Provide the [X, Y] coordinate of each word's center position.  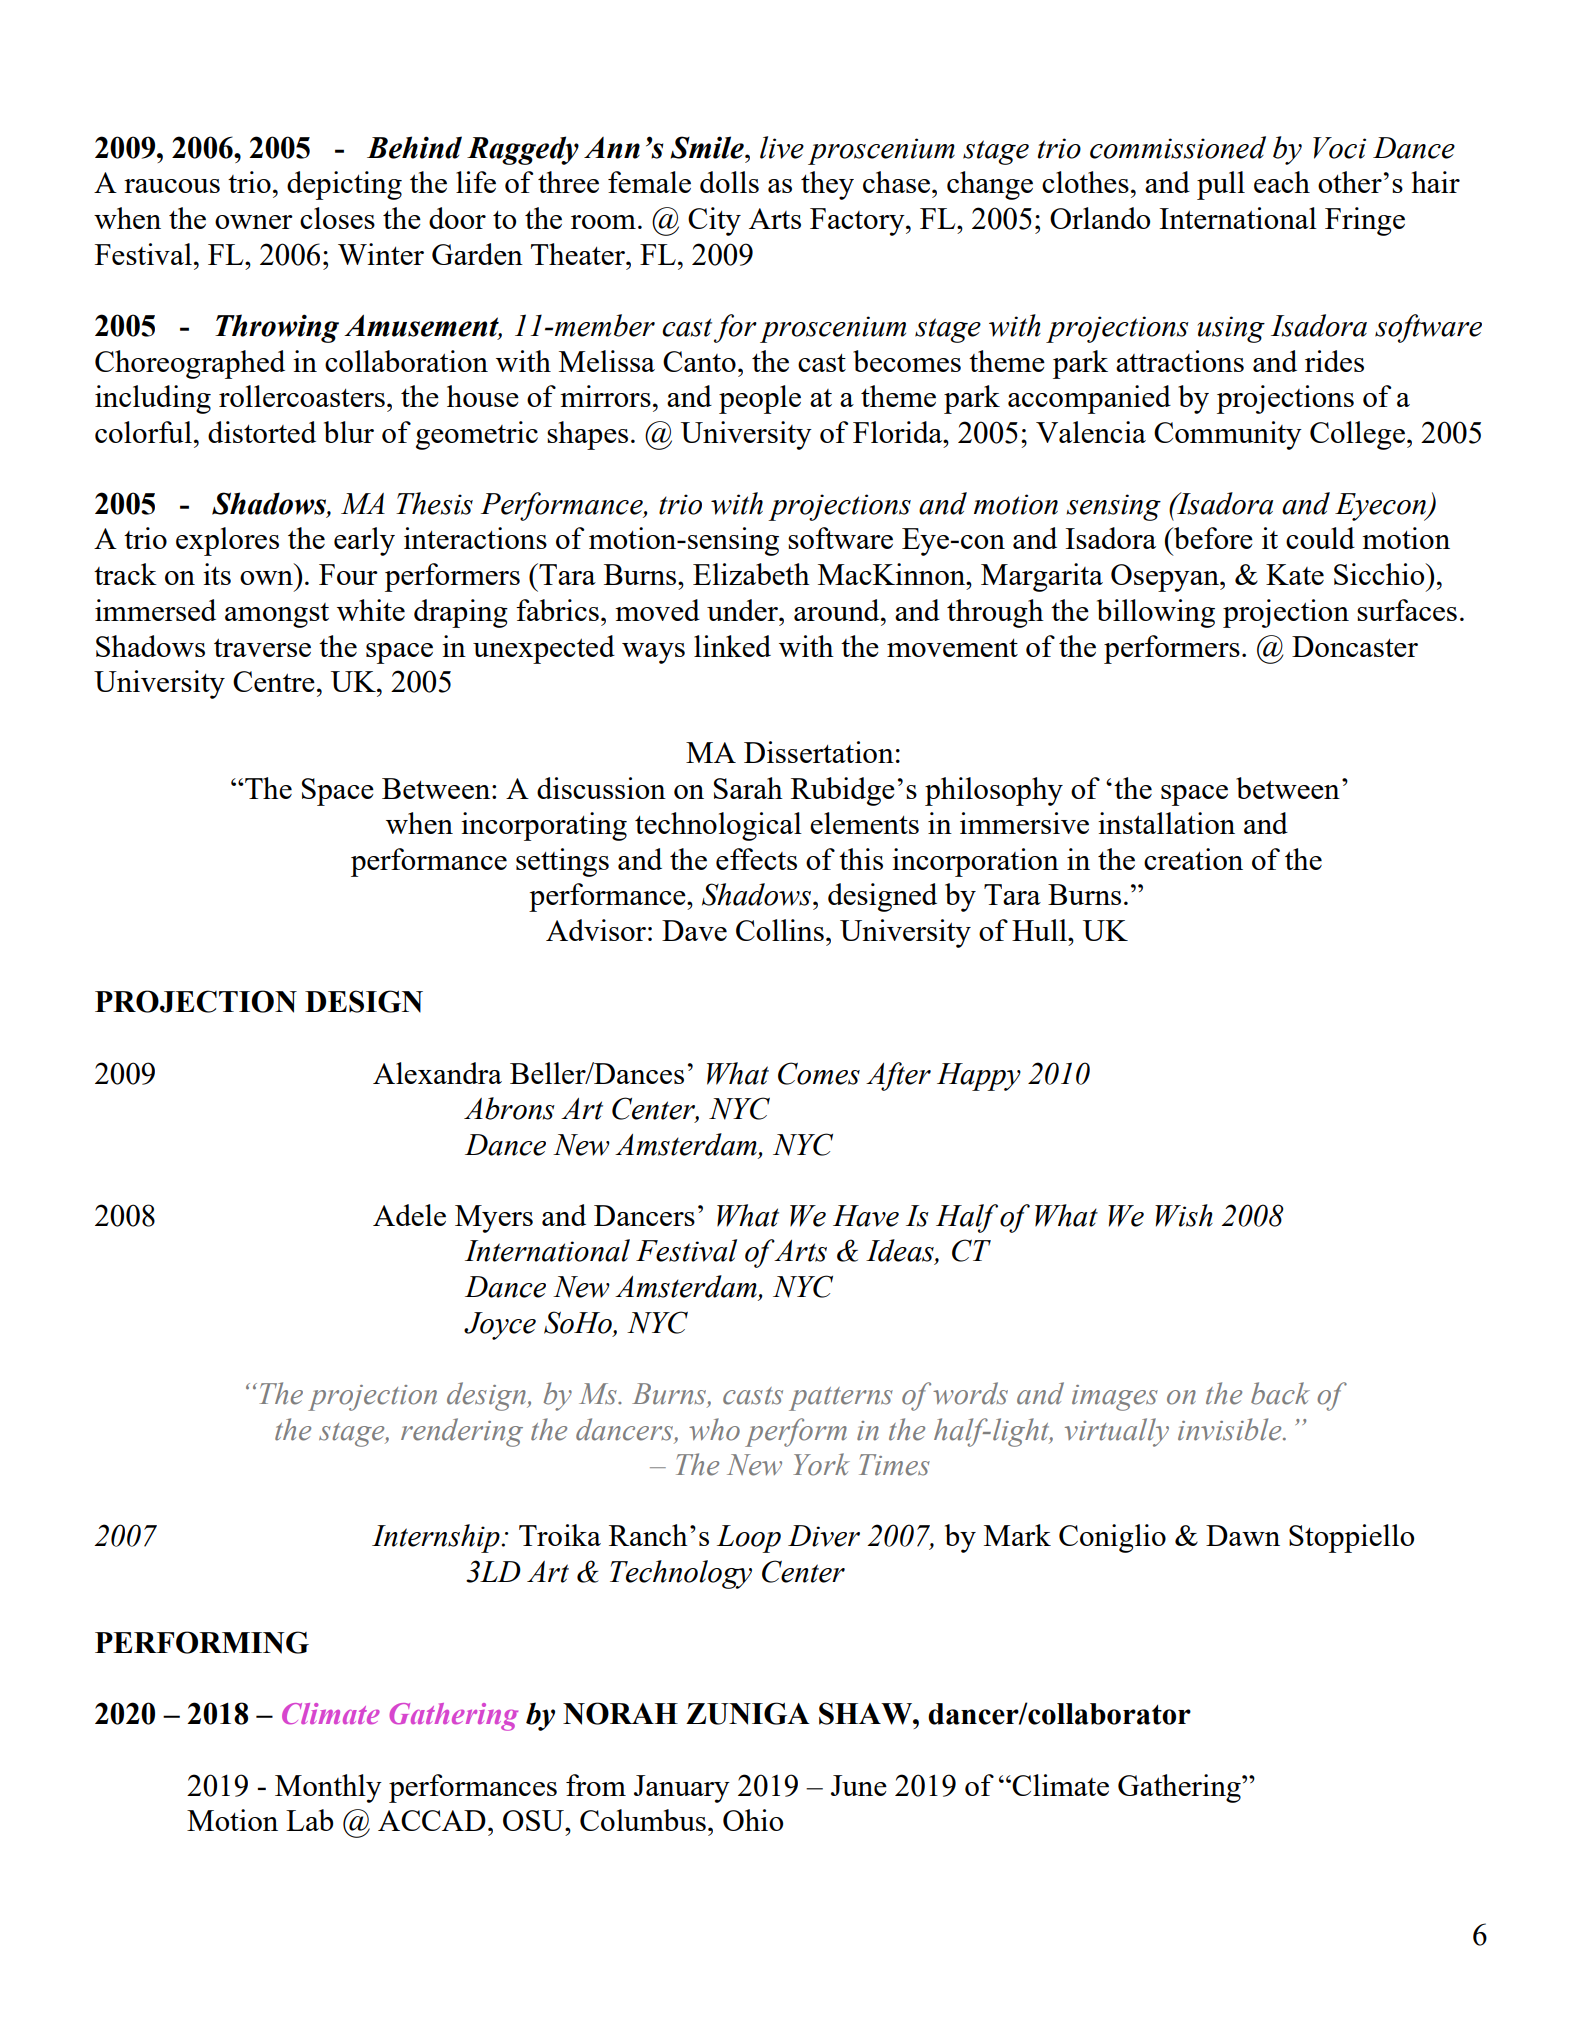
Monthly [328, 1788]
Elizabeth [751, 574]
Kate [1295, 574]
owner [254, 222]
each [1282, 182]
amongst [277, 615]
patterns [841, 1399]
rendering [462, 1432]
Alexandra [437, 1073]
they [827, 185]
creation [1193, 859]
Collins [780, 930]
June [859, 1785]
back [1280, 1393]
